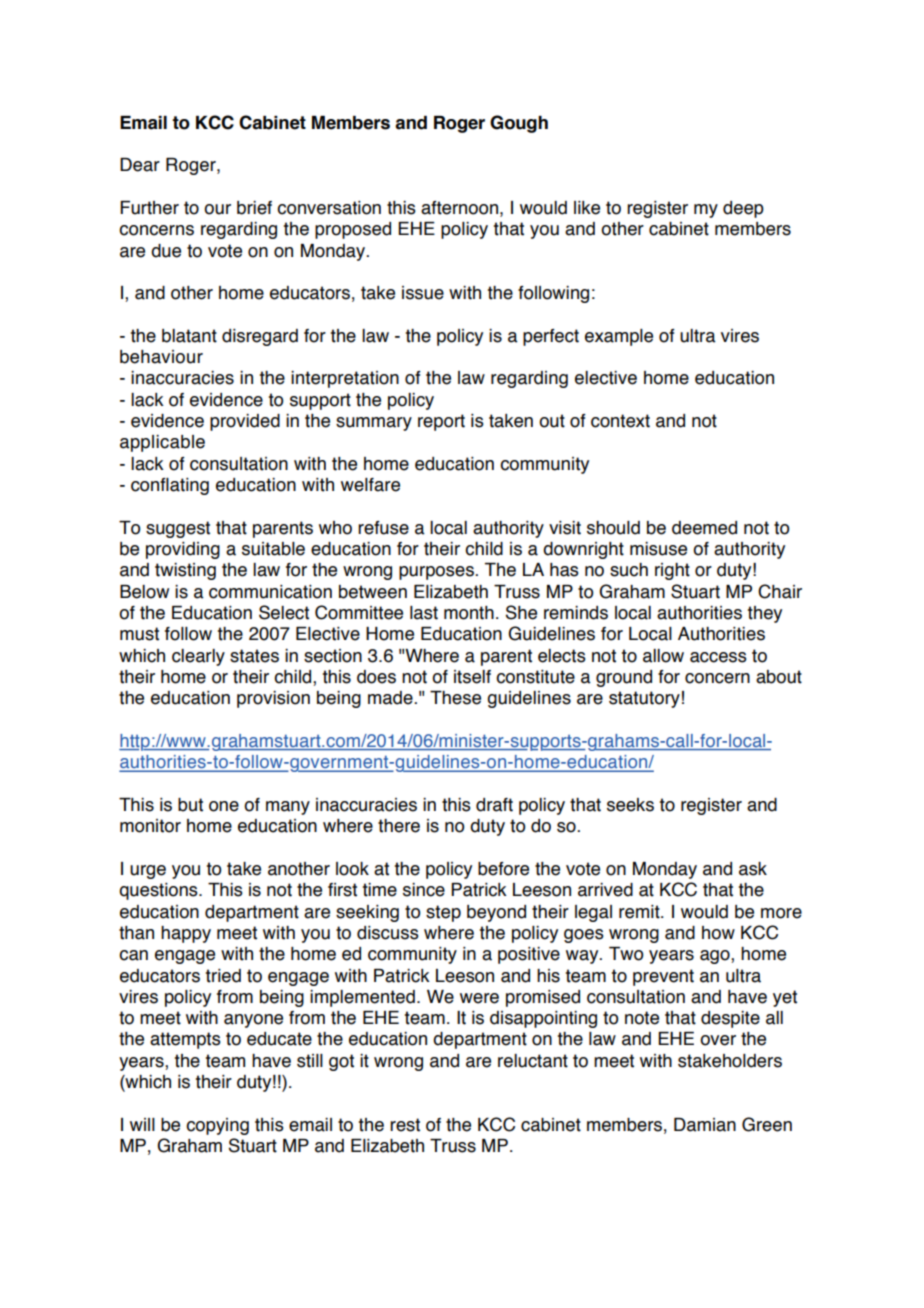  Describe the element at coordinates (718, 657) in the page. I see `access` at that location.
